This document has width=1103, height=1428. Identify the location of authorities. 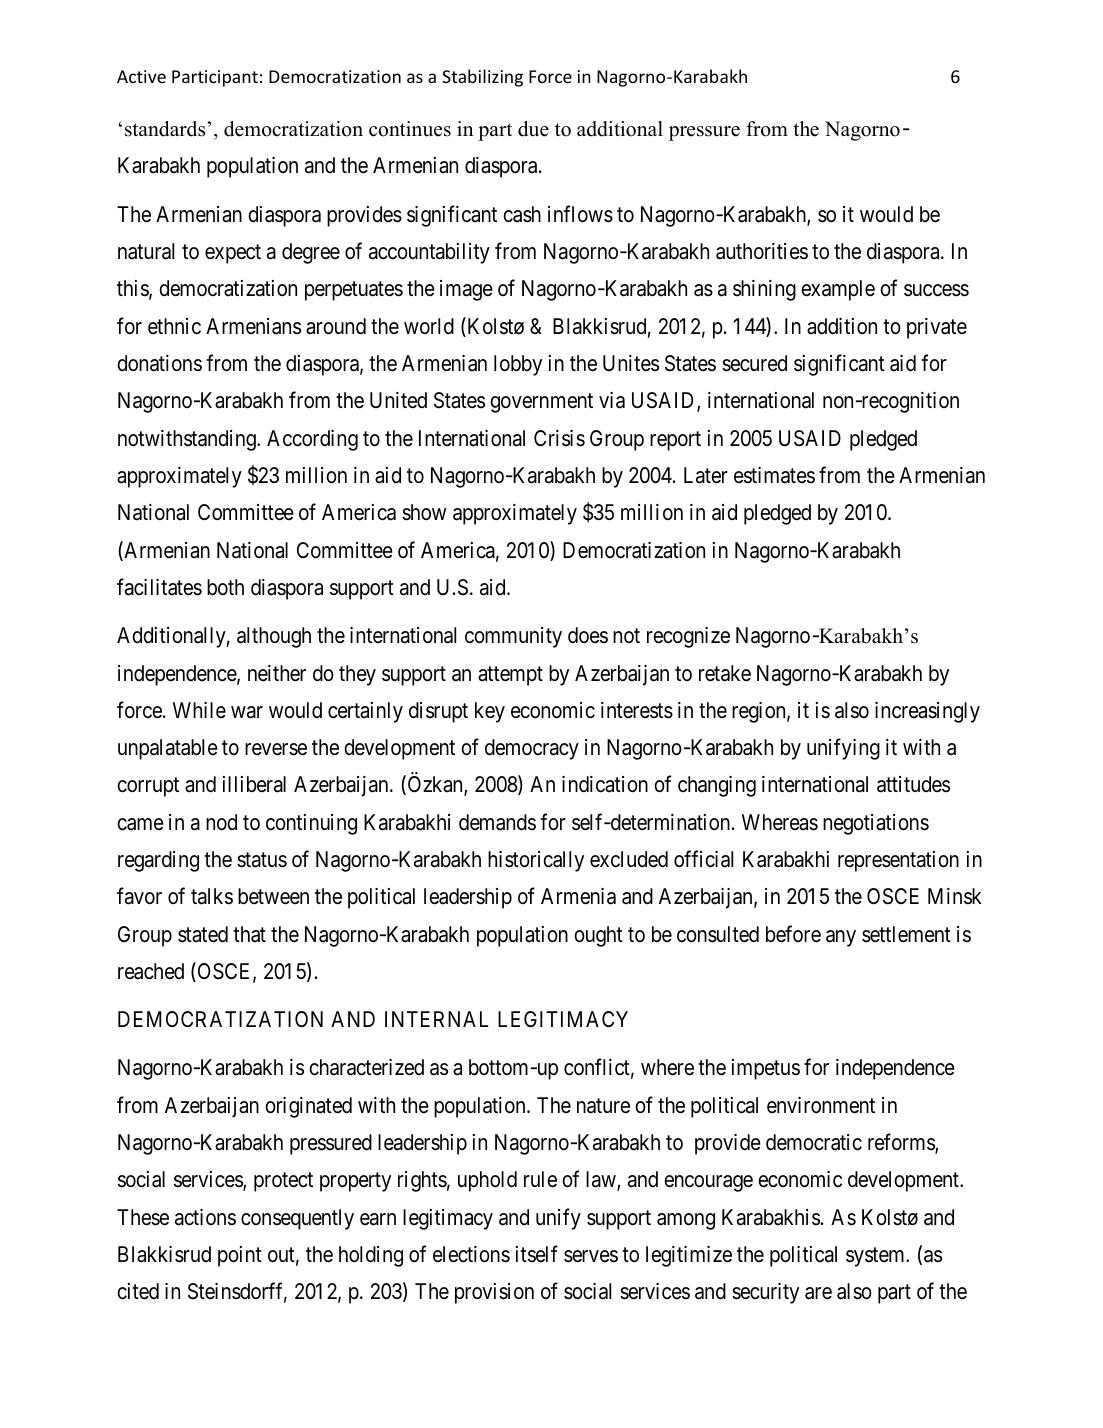
(762, 251).
